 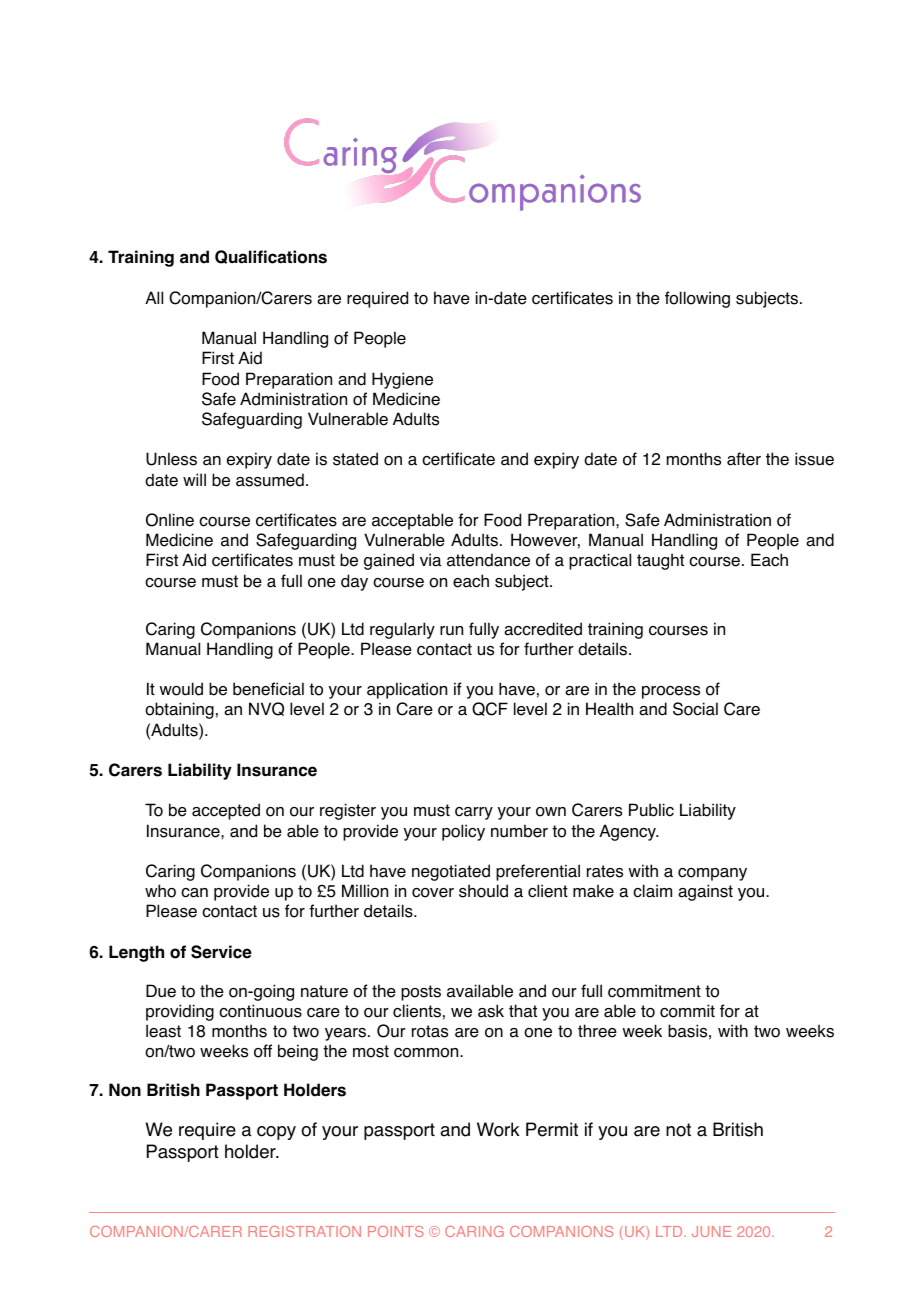 I want to click on following, so click(x=697, y=299).
